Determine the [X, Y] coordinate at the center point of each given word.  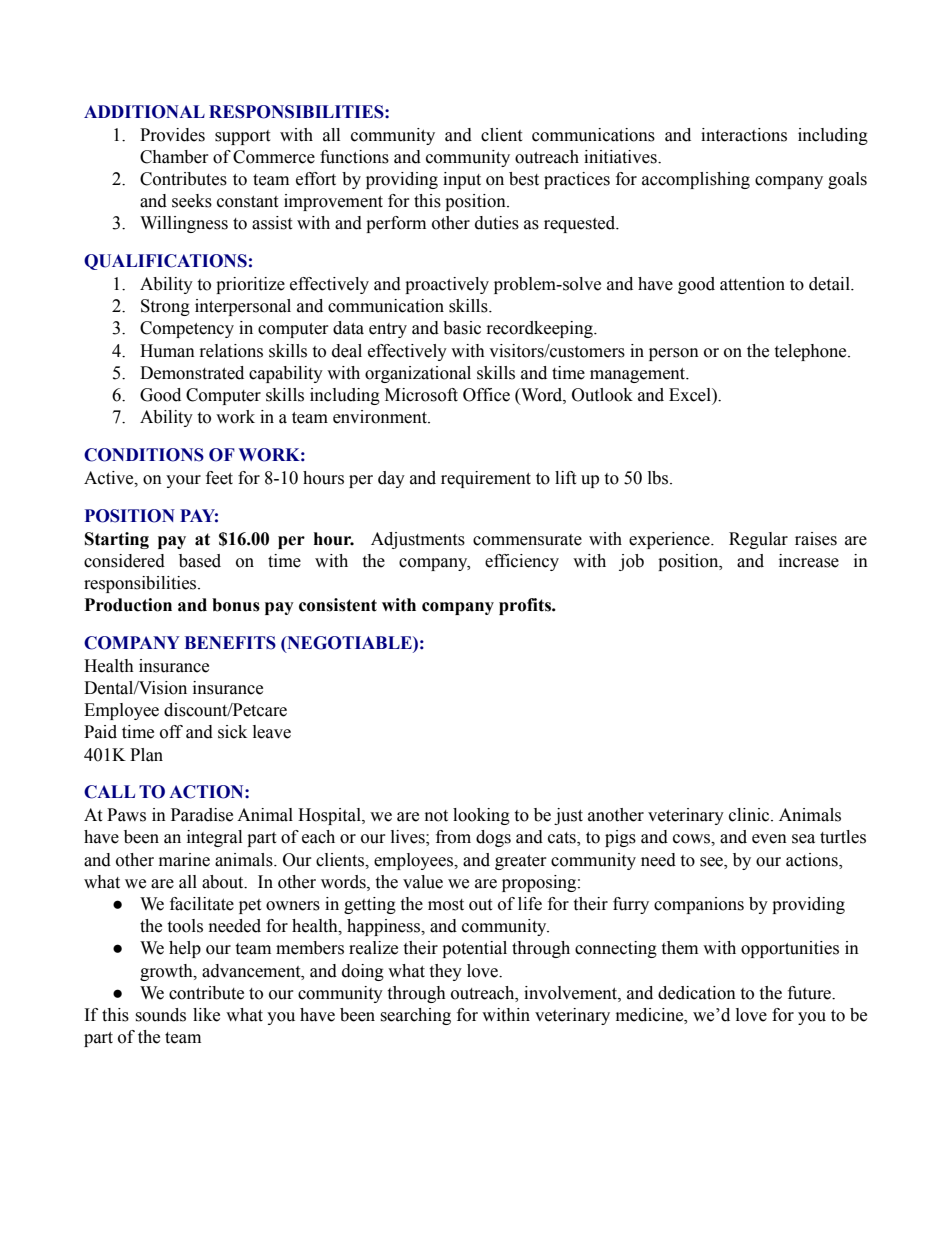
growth [167, 972]
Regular [758, 540]
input [462, 180]
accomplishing [696, 180]
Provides [172, 135]
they [445, 972]
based [200, 561]
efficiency [522, 562]
